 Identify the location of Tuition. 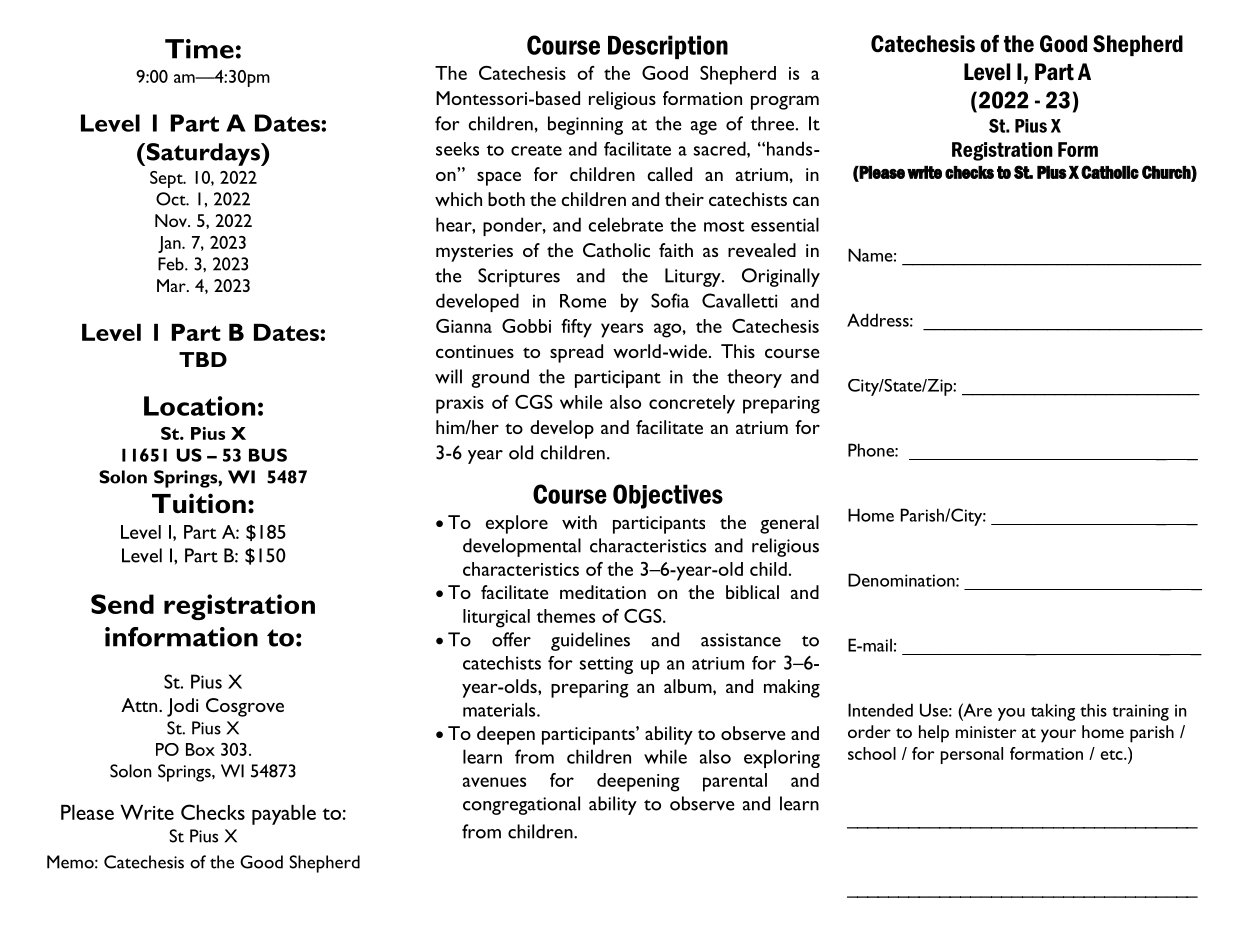
(199, 503).
